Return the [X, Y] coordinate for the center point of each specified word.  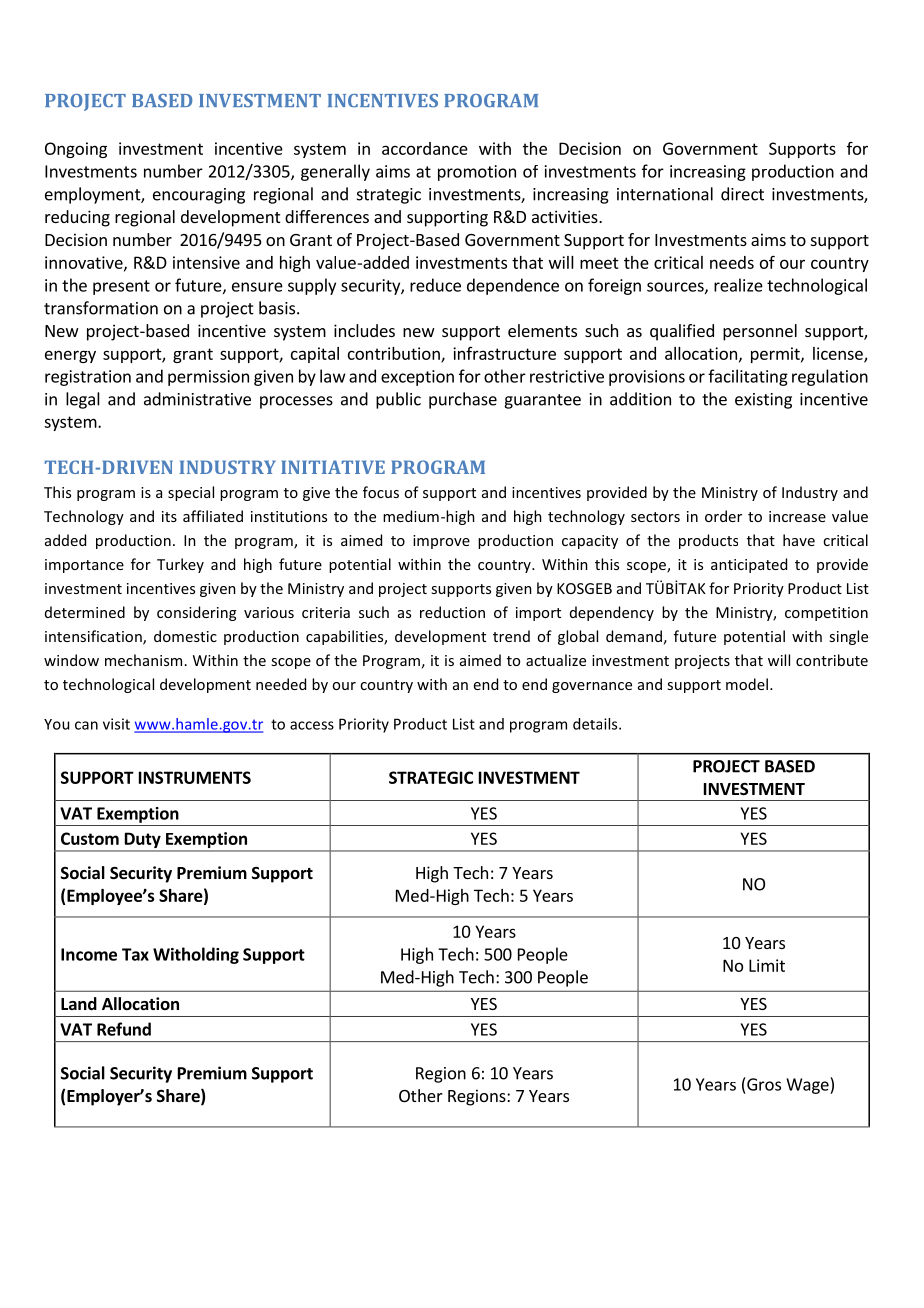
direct [742, 194]
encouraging [199, 196]
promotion [477, 173]
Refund [124, 1029]
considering [196, 613]
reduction [452, 612]
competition [826, 614]
